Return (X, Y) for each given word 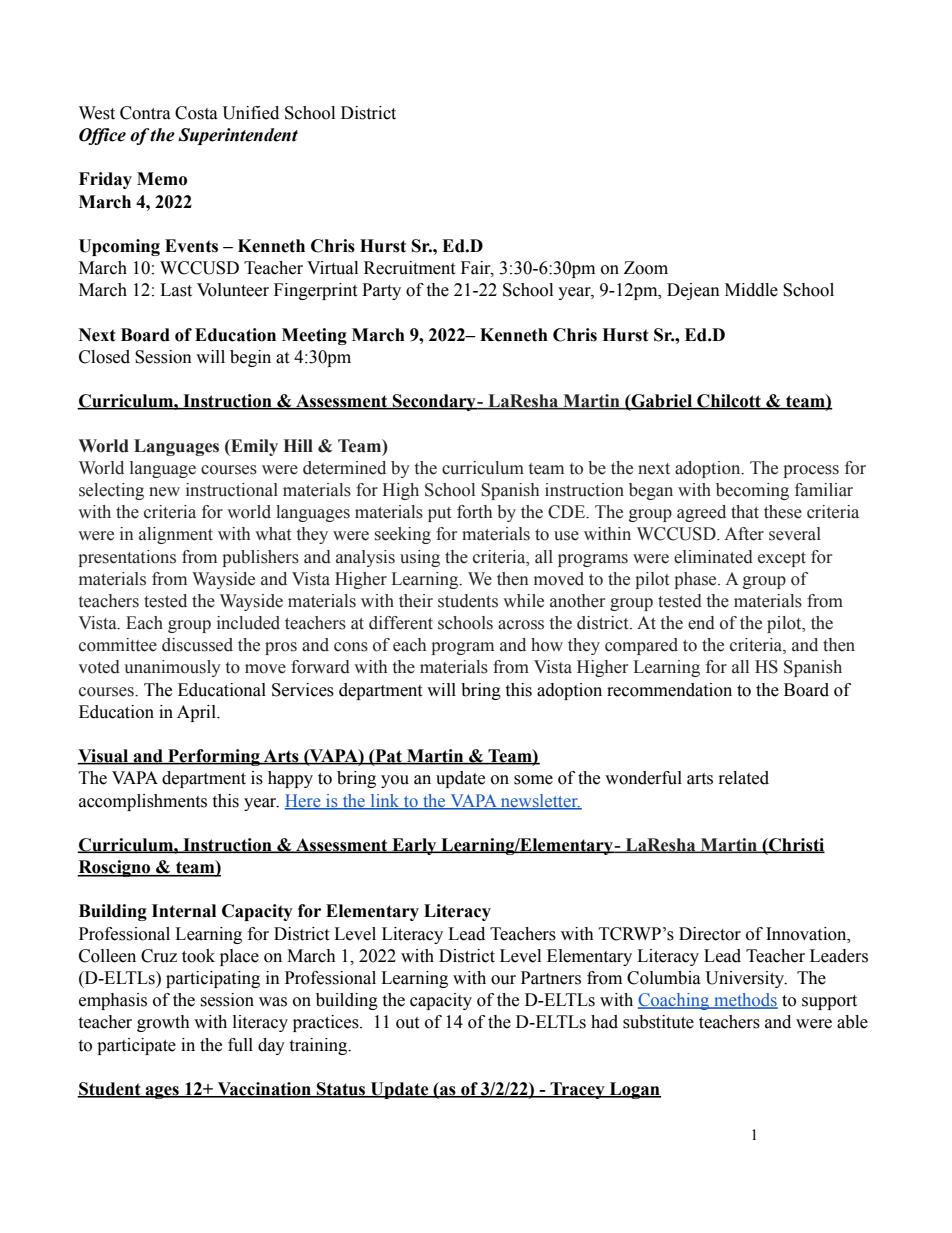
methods (745, 1001)
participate (136, 1046)
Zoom (646, 268)
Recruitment (409, 268)
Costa (196, 113)
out (407, 1023)
